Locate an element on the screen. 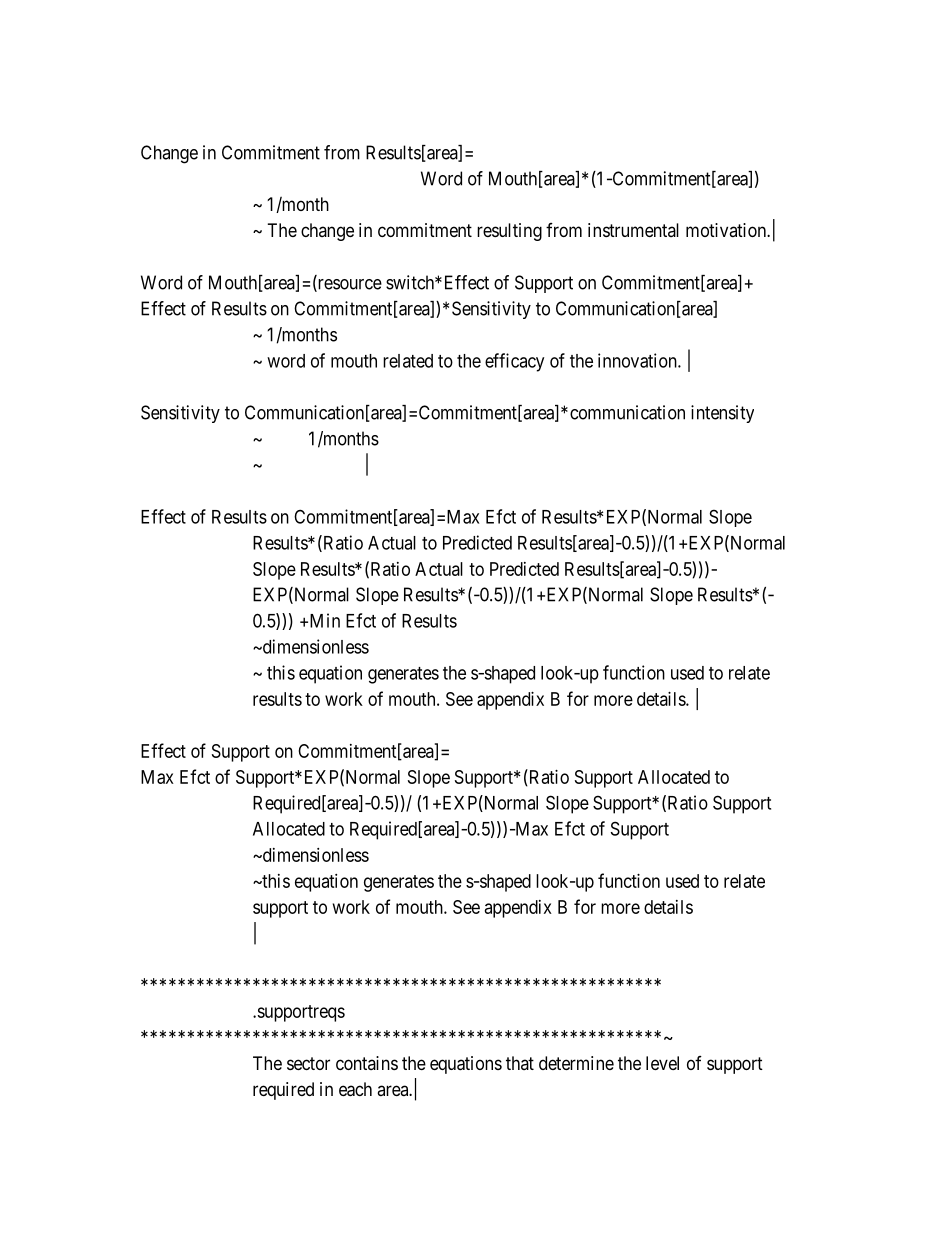 The image size is (952, 1233). resulting is located at coordinates (509, 232).
